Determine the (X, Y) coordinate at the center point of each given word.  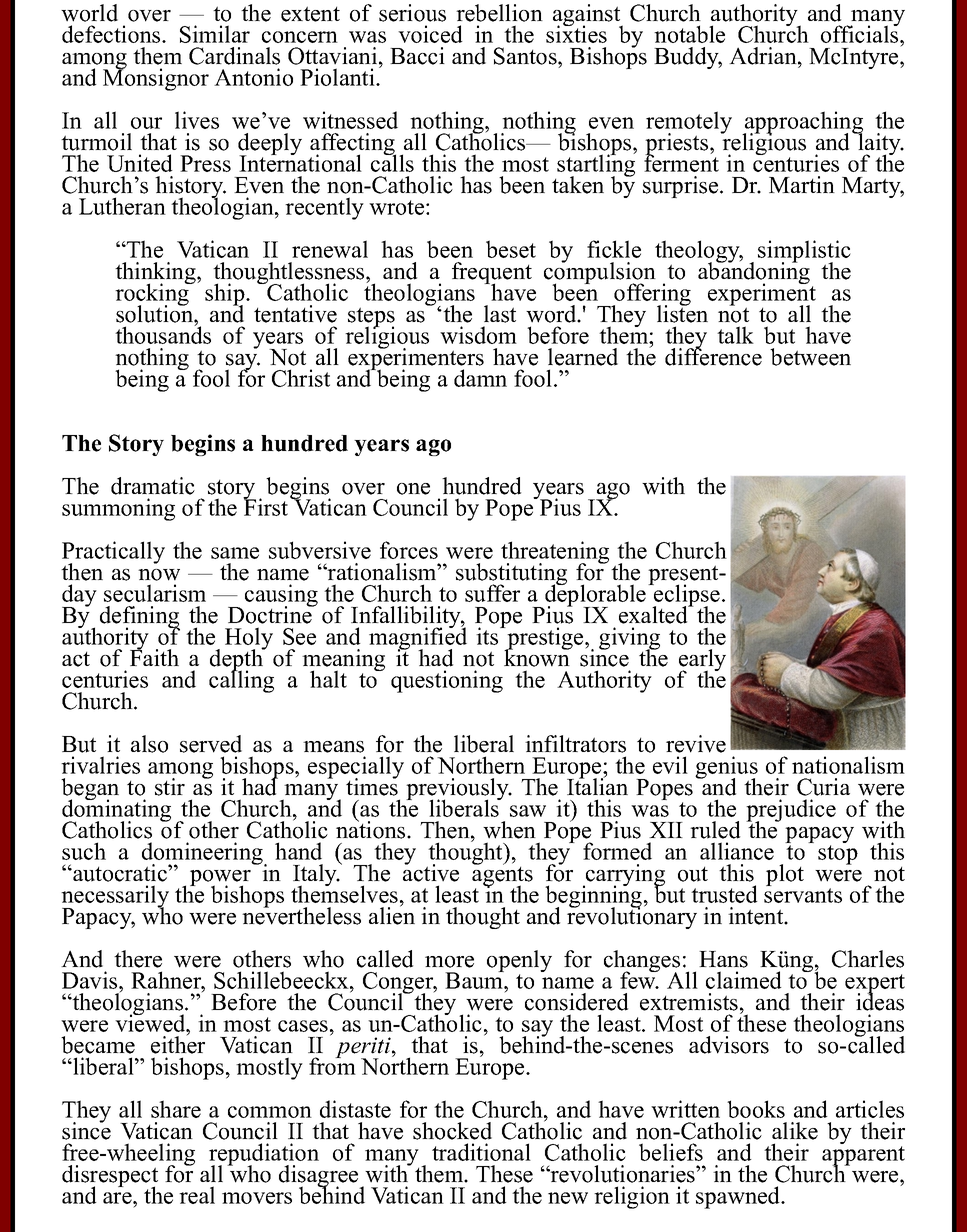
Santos (526, 56)
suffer (492, 593)
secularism (155, 593)
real (197, 1195)
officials (861, 33)
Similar (215, 34)
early (702, 661)
